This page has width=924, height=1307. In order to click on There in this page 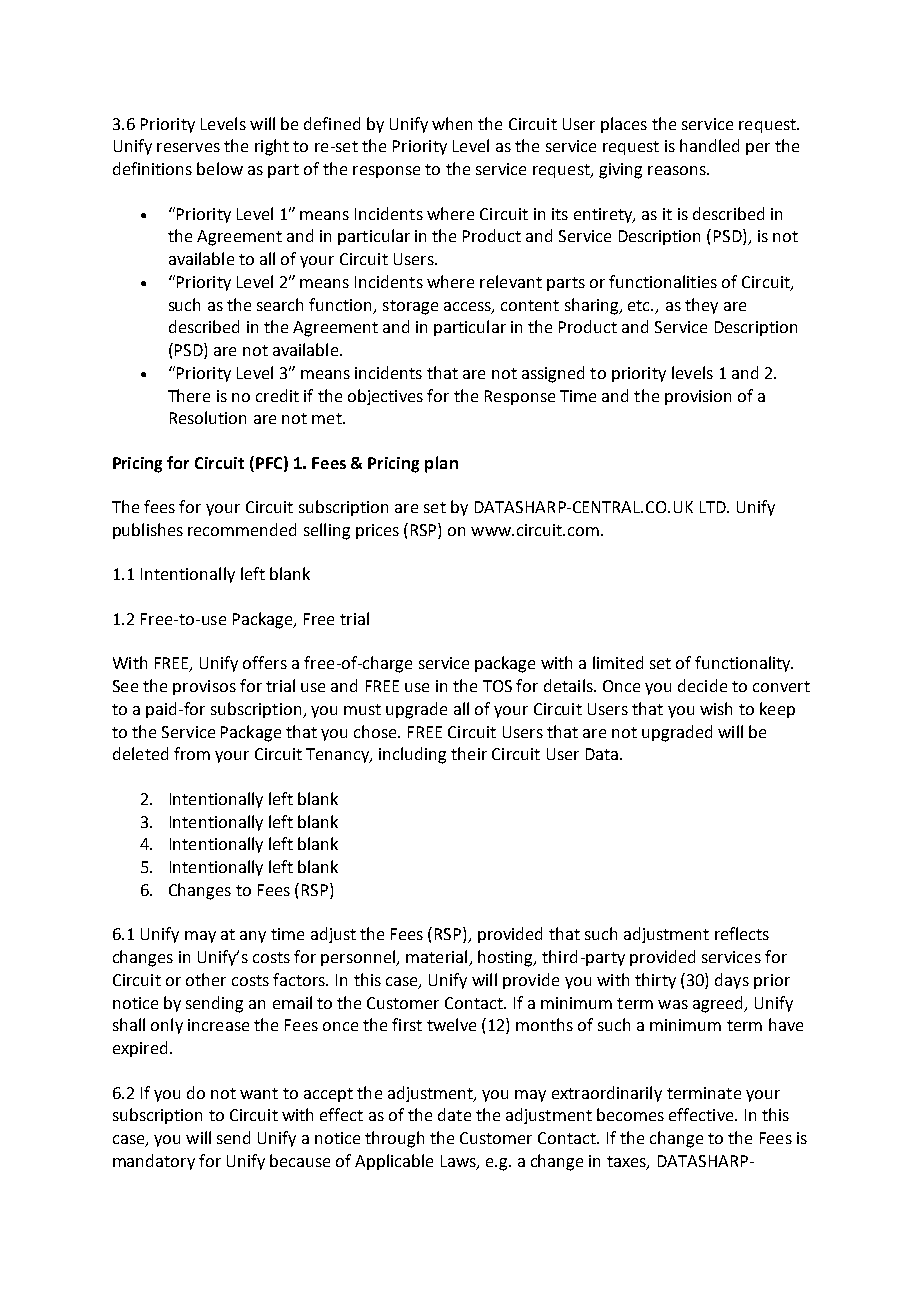, I will do `click(189, 395)`.
